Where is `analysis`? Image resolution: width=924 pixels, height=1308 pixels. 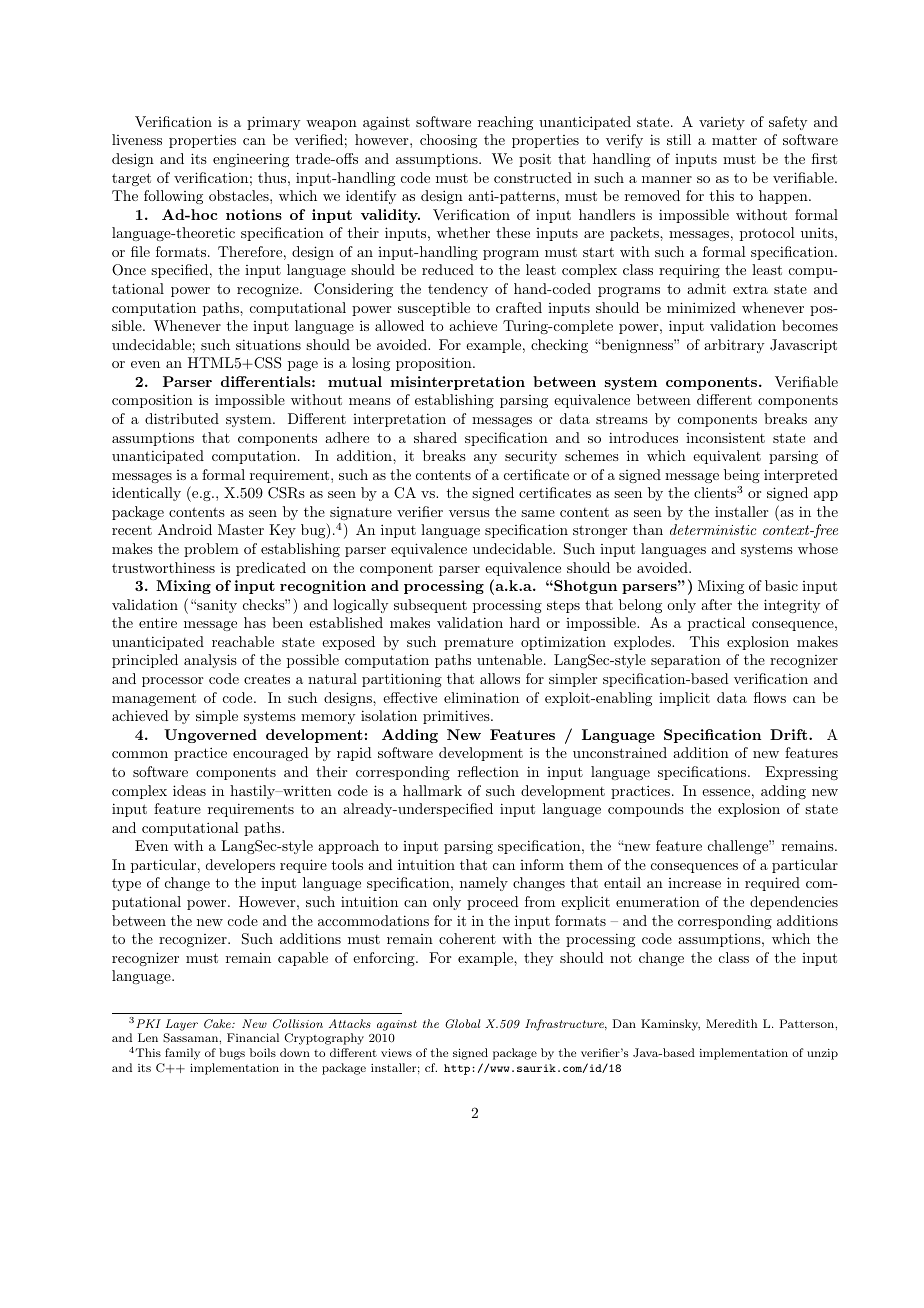
analysis is located at coordinates (210, 661).
